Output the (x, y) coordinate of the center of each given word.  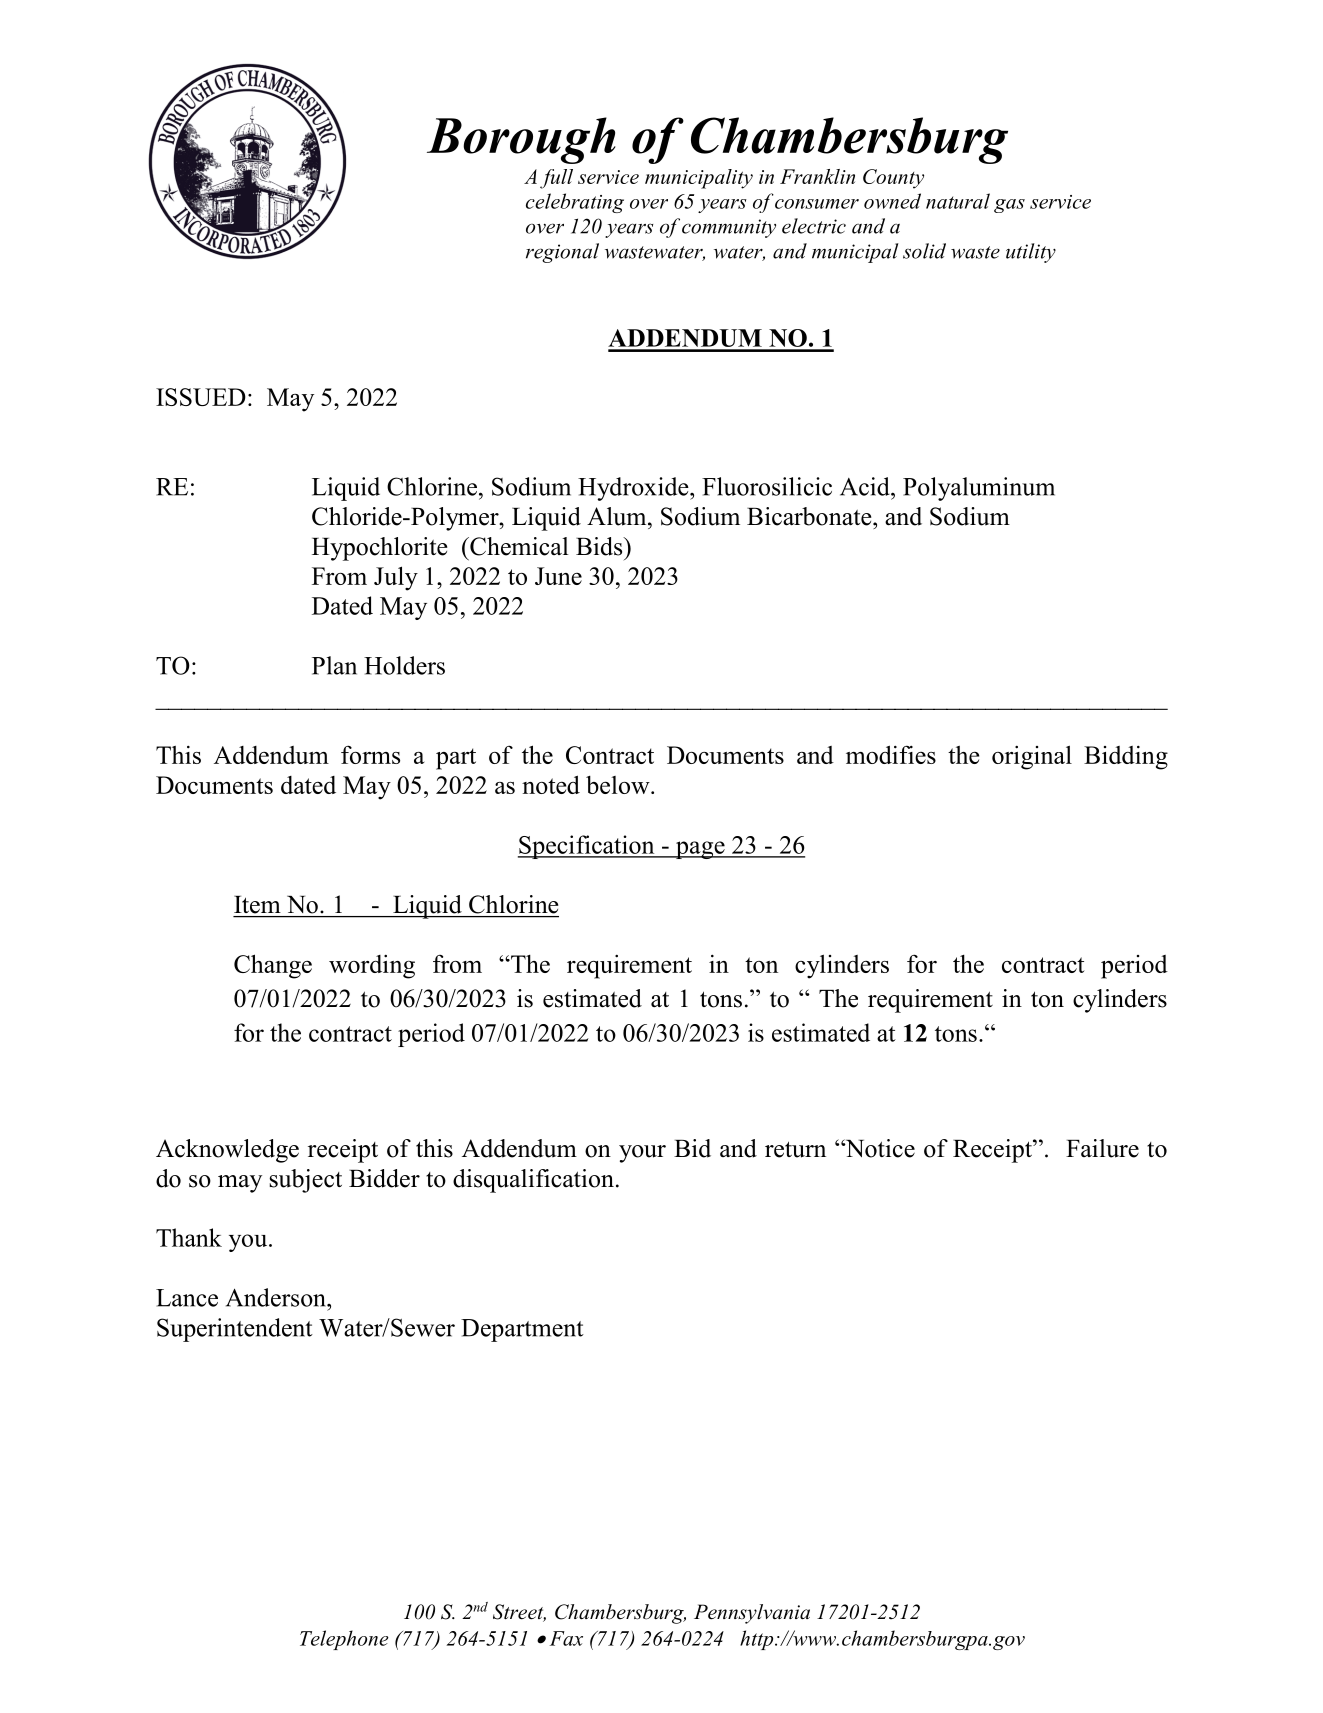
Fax (566, 1638)
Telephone (344, 1640)
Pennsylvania (752, 1614)
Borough (521, 140)
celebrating (575, 203)
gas (1009, 206)
